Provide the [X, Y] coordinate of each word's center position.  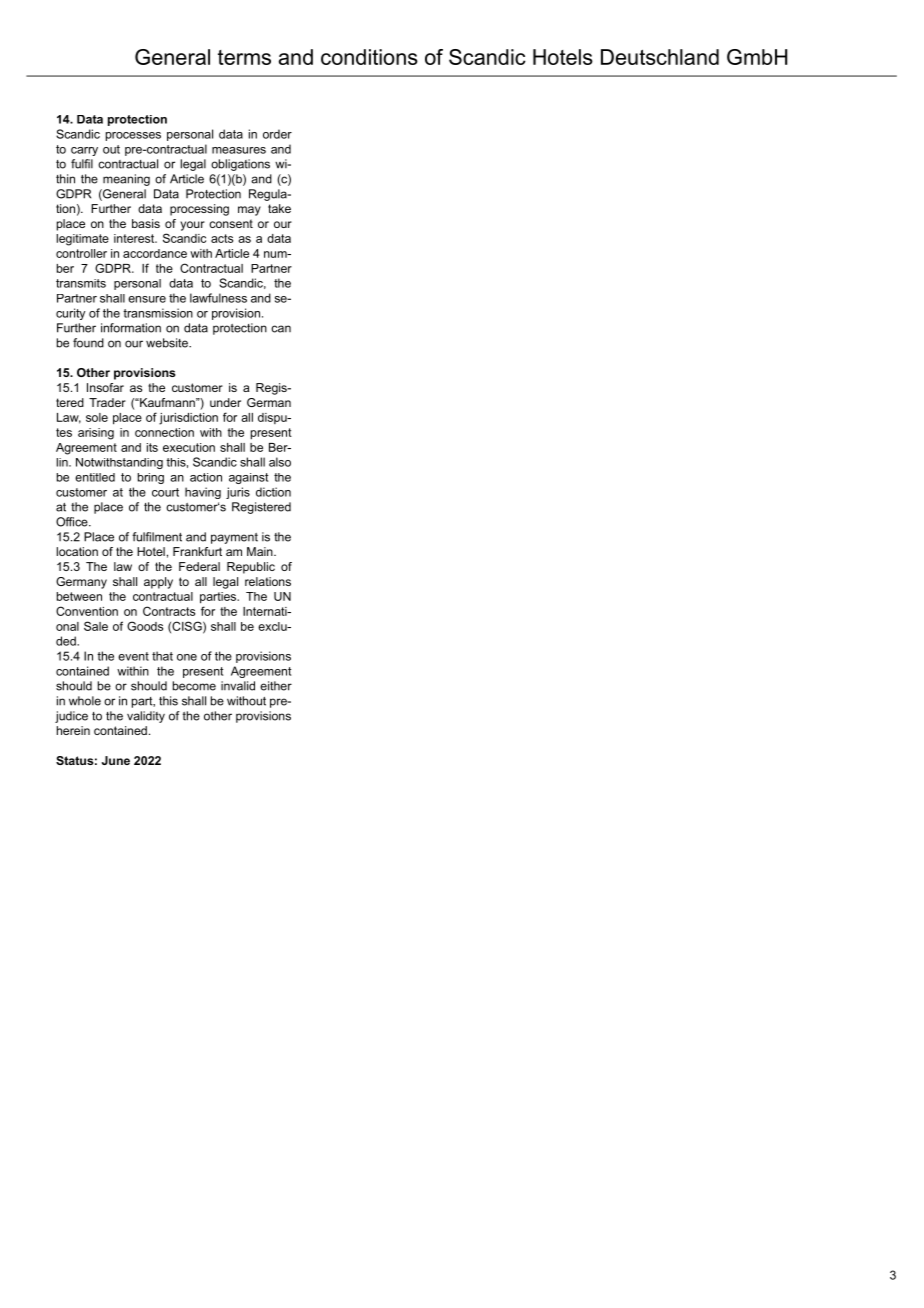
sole [97, 417]
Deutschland [660, 57]
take [279, 208]
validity [146, 717]
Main [261, 551]
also [280, 462]
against [248, 478]
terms [244, 57]
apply [158, 583]
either [276, 686]
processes [133, 136]
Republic [251, 568]
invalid [238, 686]
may [249, 211]
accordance [155, 253]
